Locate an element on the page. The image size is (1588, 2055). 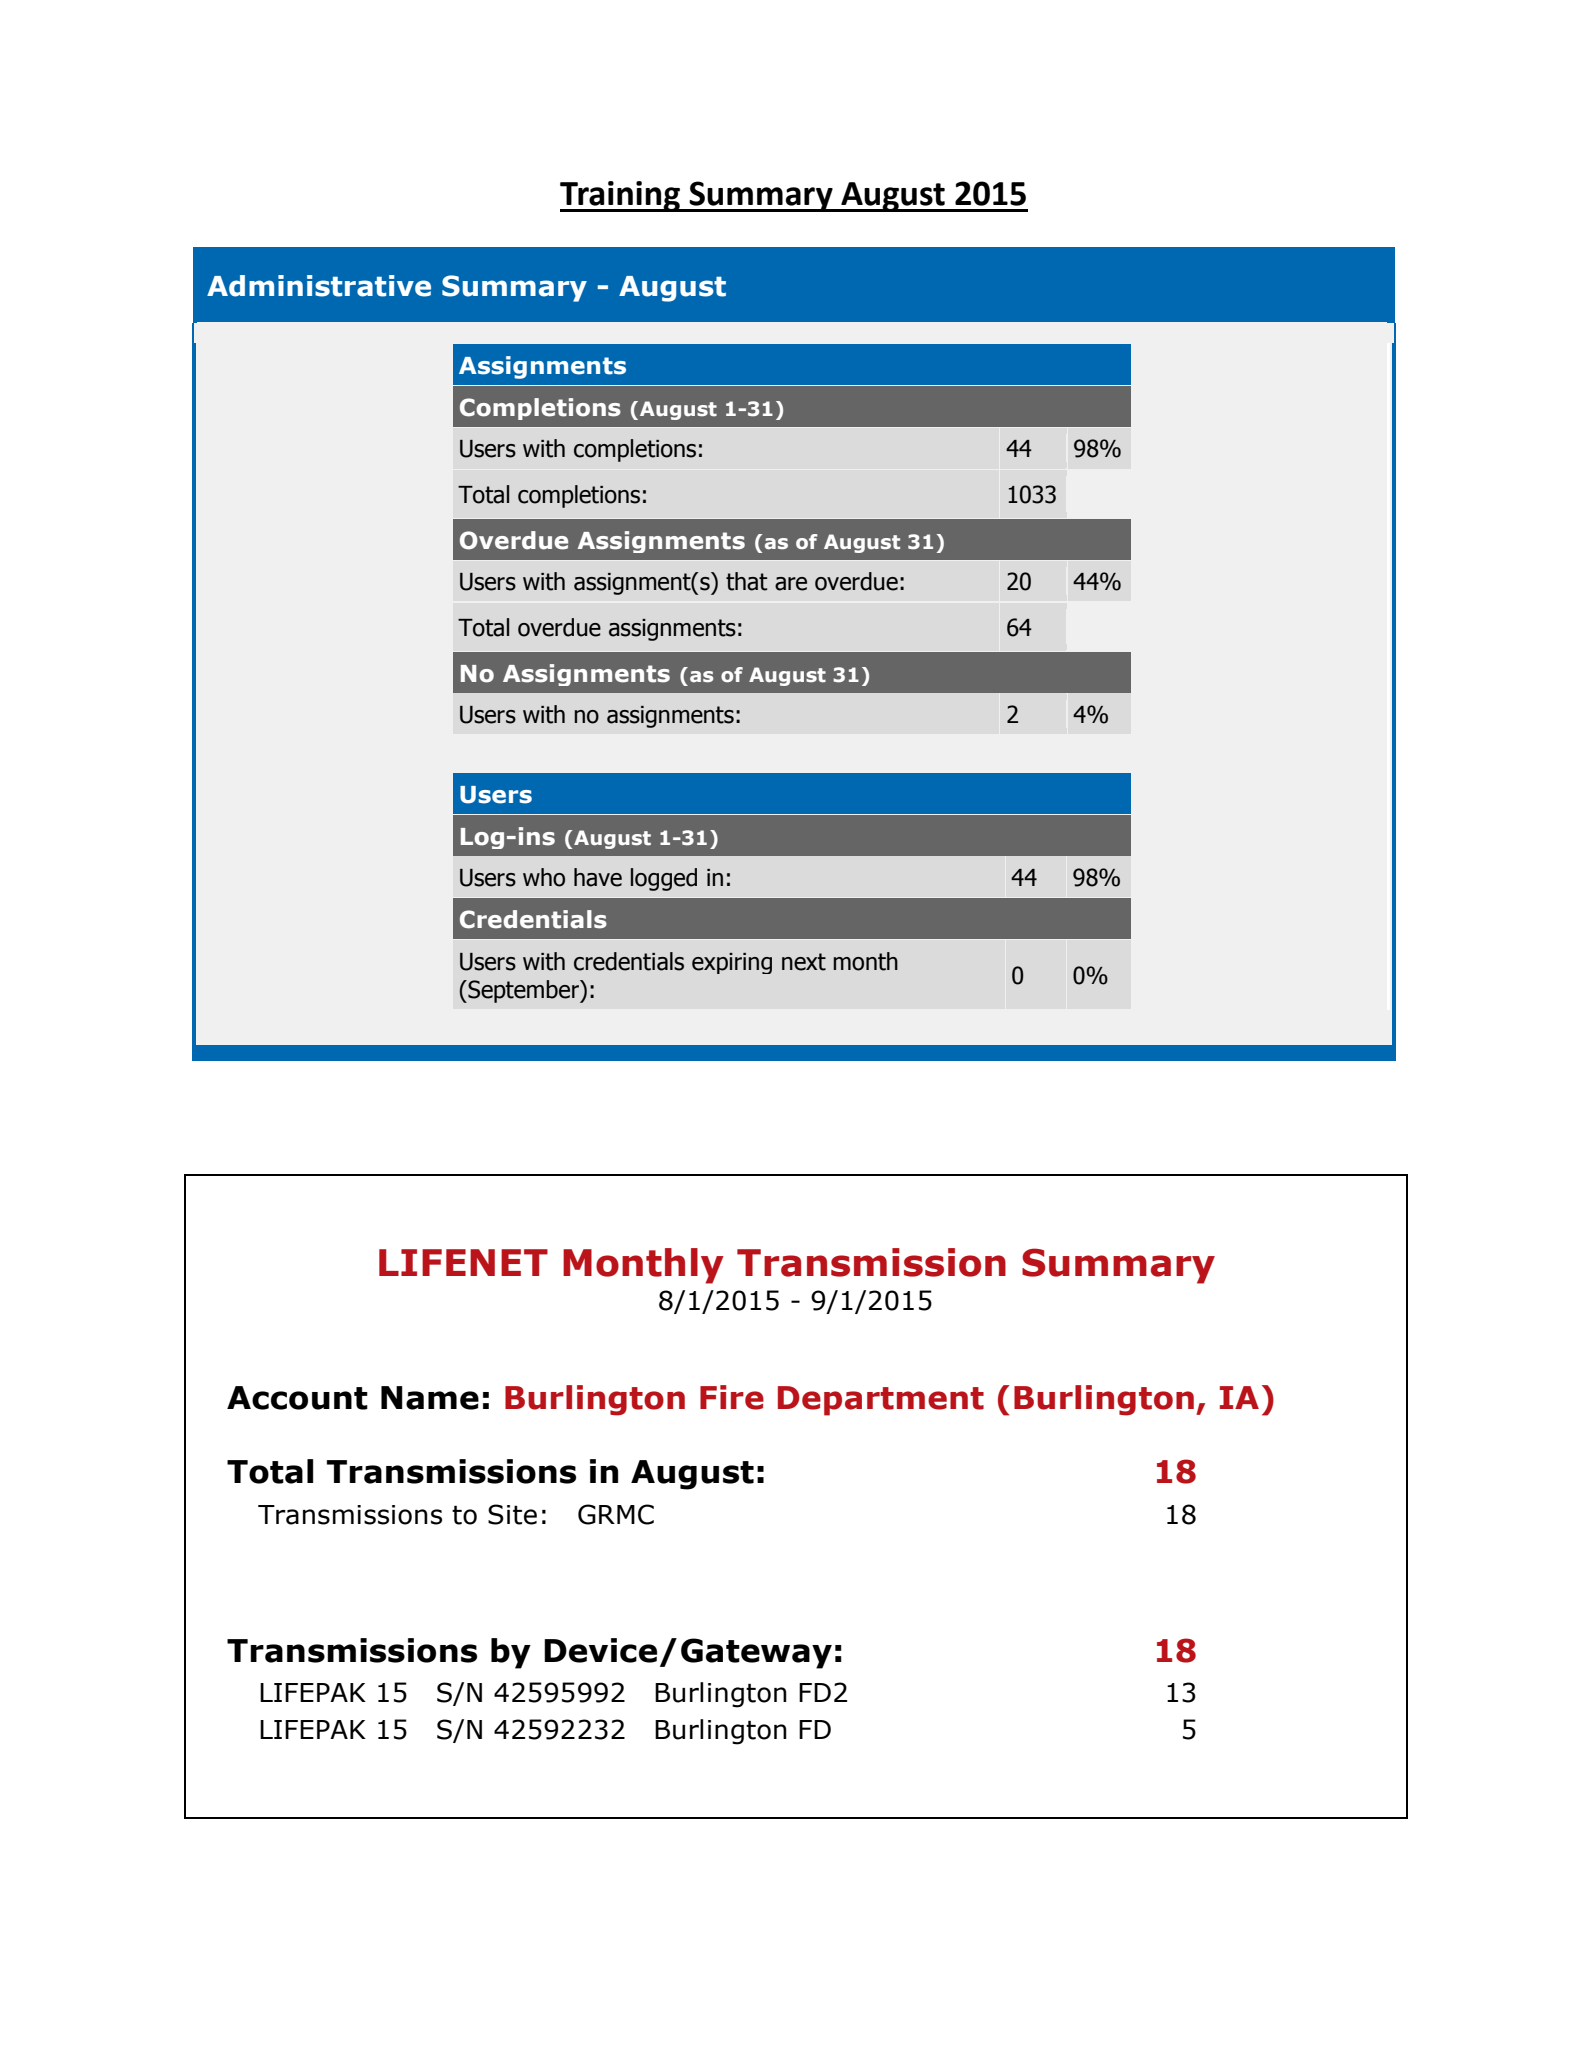
Training is located at coordinates (621, 196).
